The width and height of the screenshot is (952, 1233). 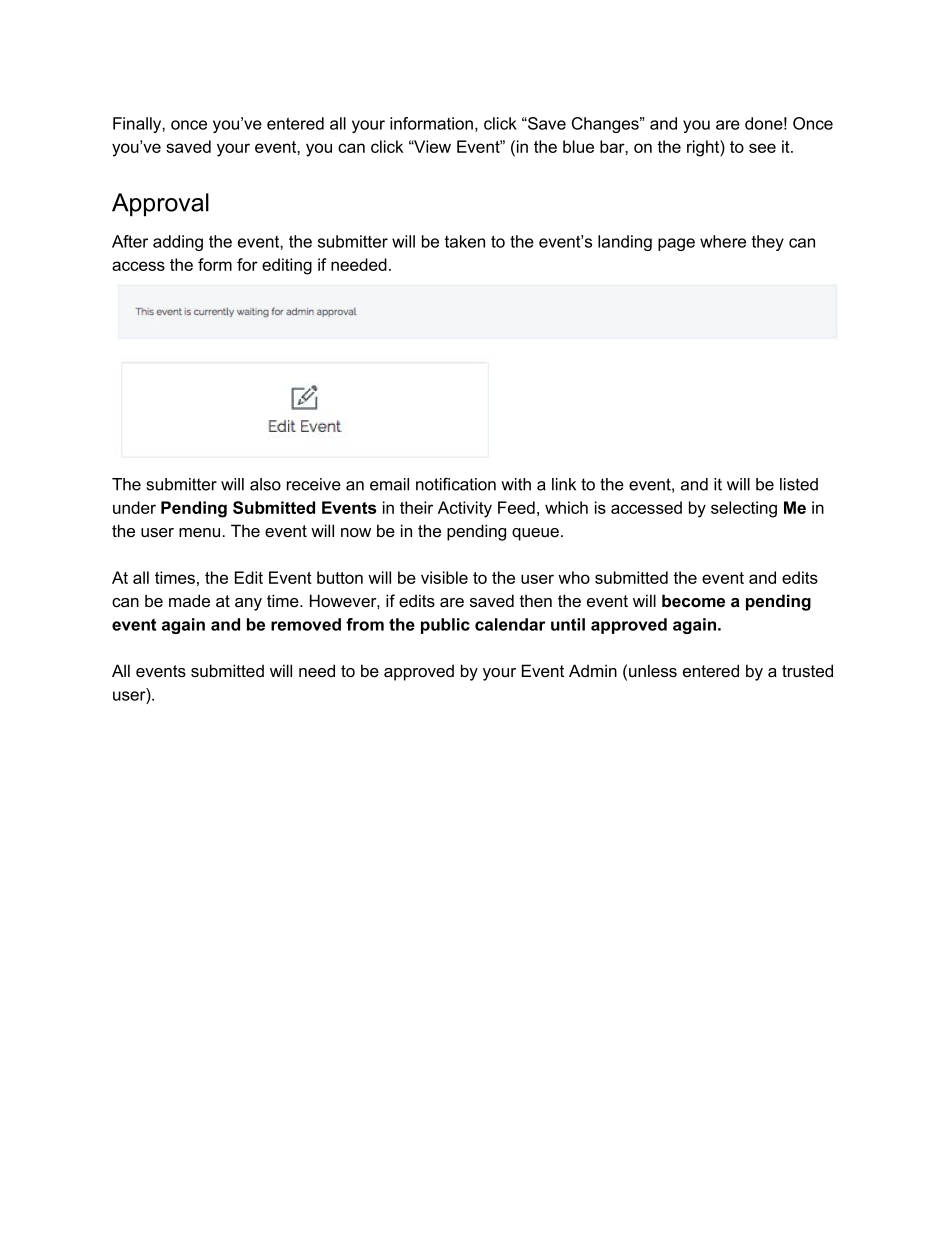 What do you see at coordinates (799, 484) in the screenshot?
I see `listed` at bounding box center [799, 484].
